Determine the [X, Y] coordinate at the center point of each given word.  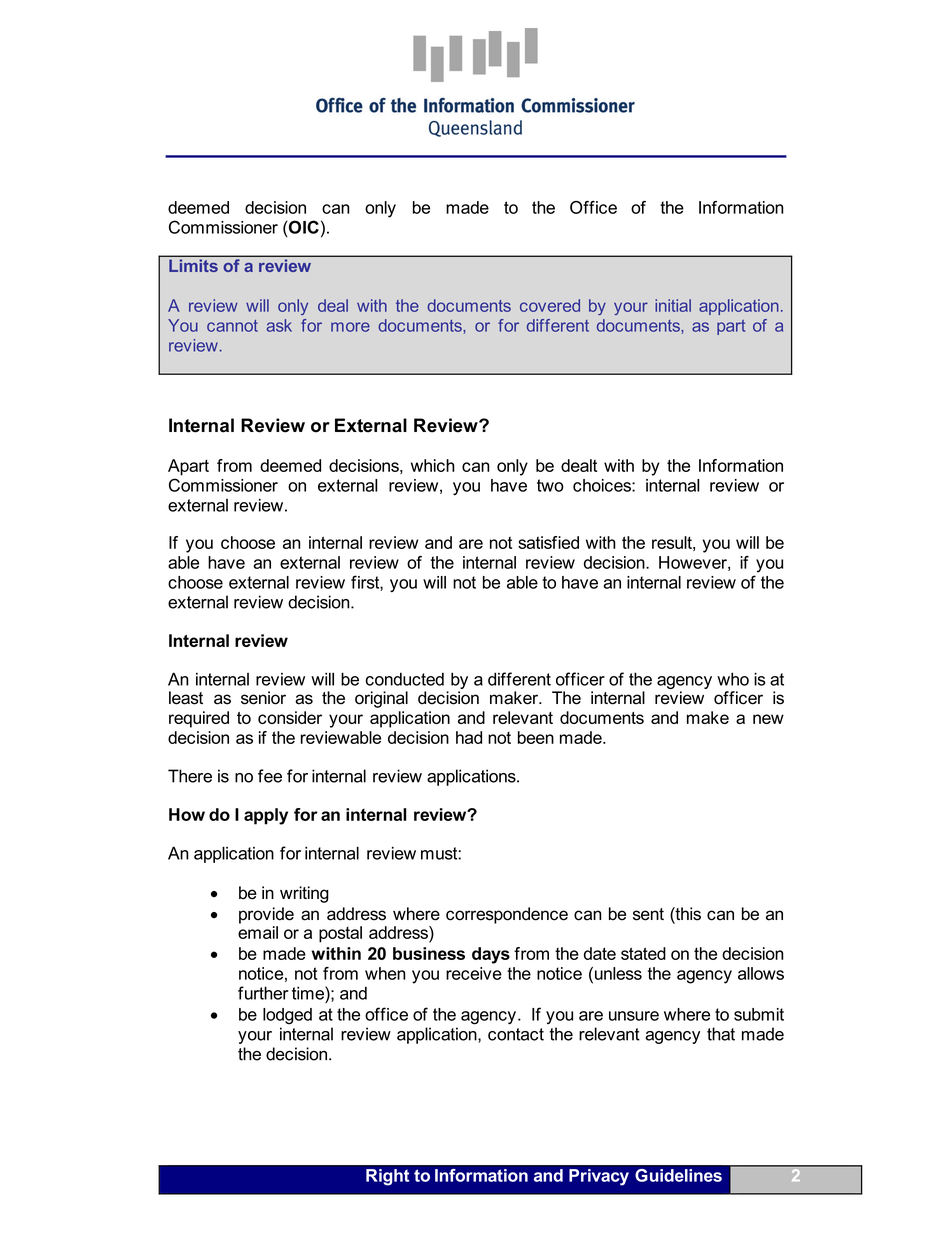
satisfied [548, 542]
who [733, 679]
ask [279, 325]
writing [304, 894]
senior [263, 698]
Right [387, 1177]
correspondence [507, 915]
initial [673, 305]
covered [550, 305]
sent [648, 914]
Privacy [599, 1177]
